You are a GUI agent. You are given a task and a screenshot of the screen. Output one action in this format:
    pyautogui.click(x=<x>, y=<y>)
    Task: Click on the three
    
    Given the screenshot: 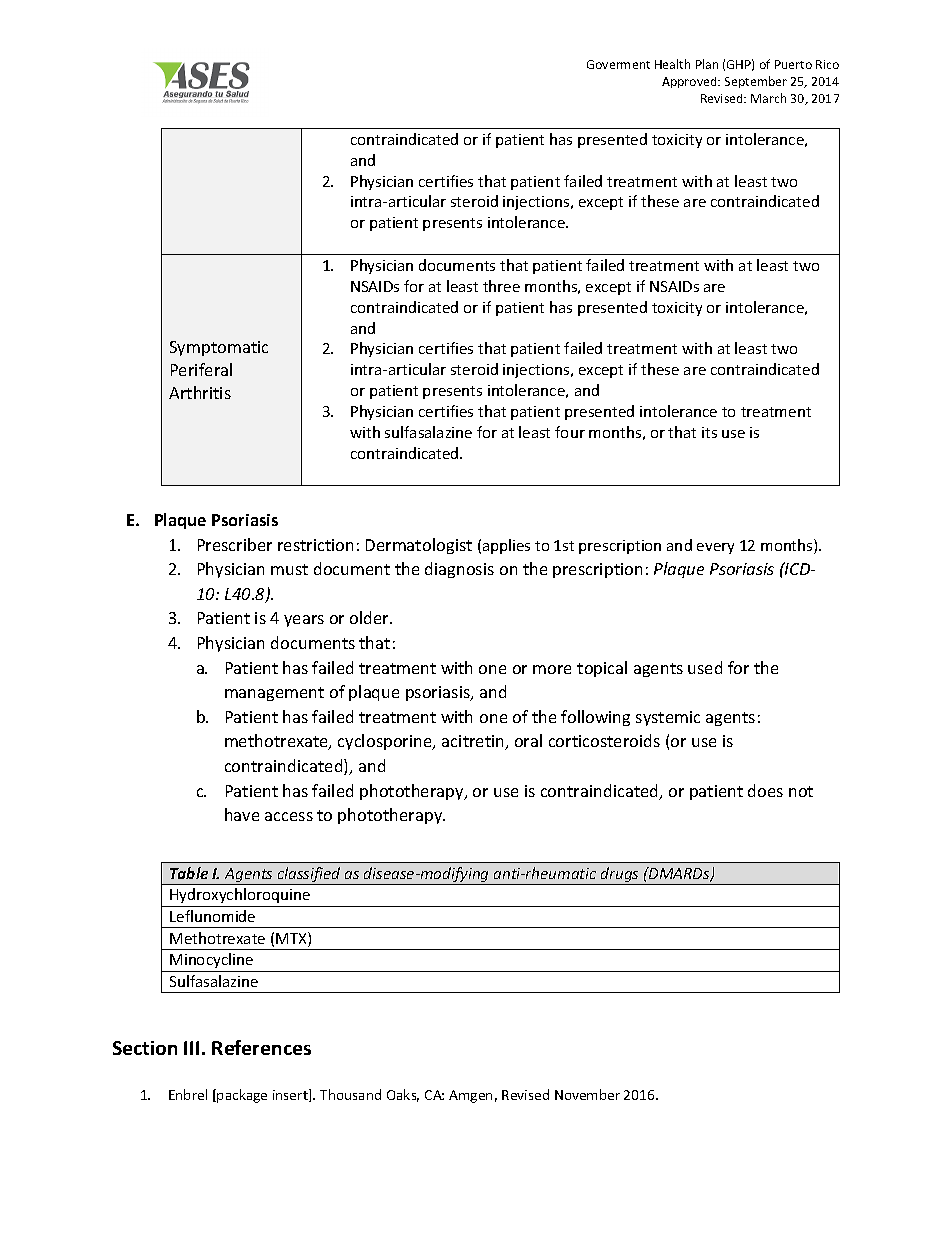 What is the action you would take?
    pyautogui.click(x=501, y=286)
